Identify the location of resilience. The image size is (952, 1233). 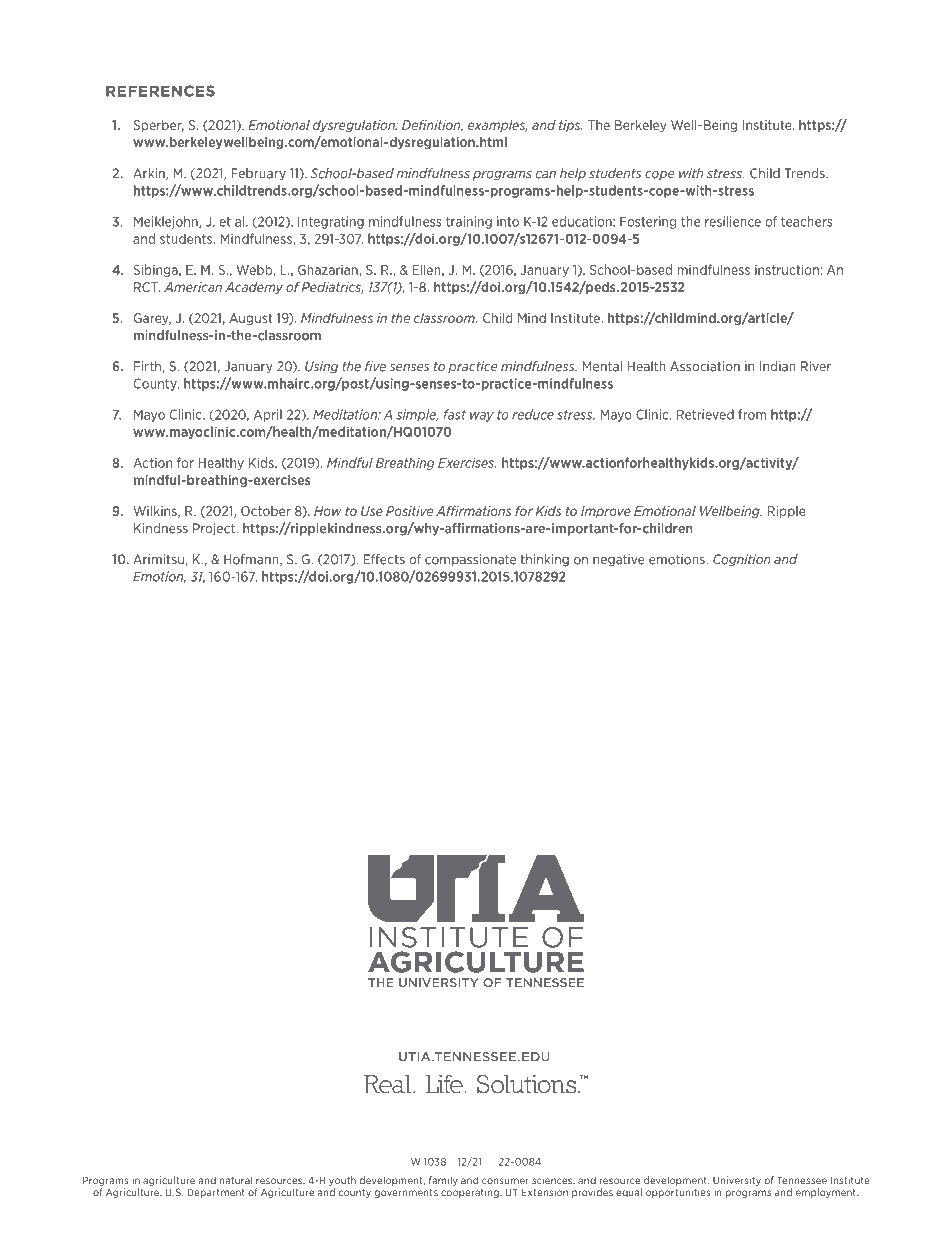
(733, 221).
